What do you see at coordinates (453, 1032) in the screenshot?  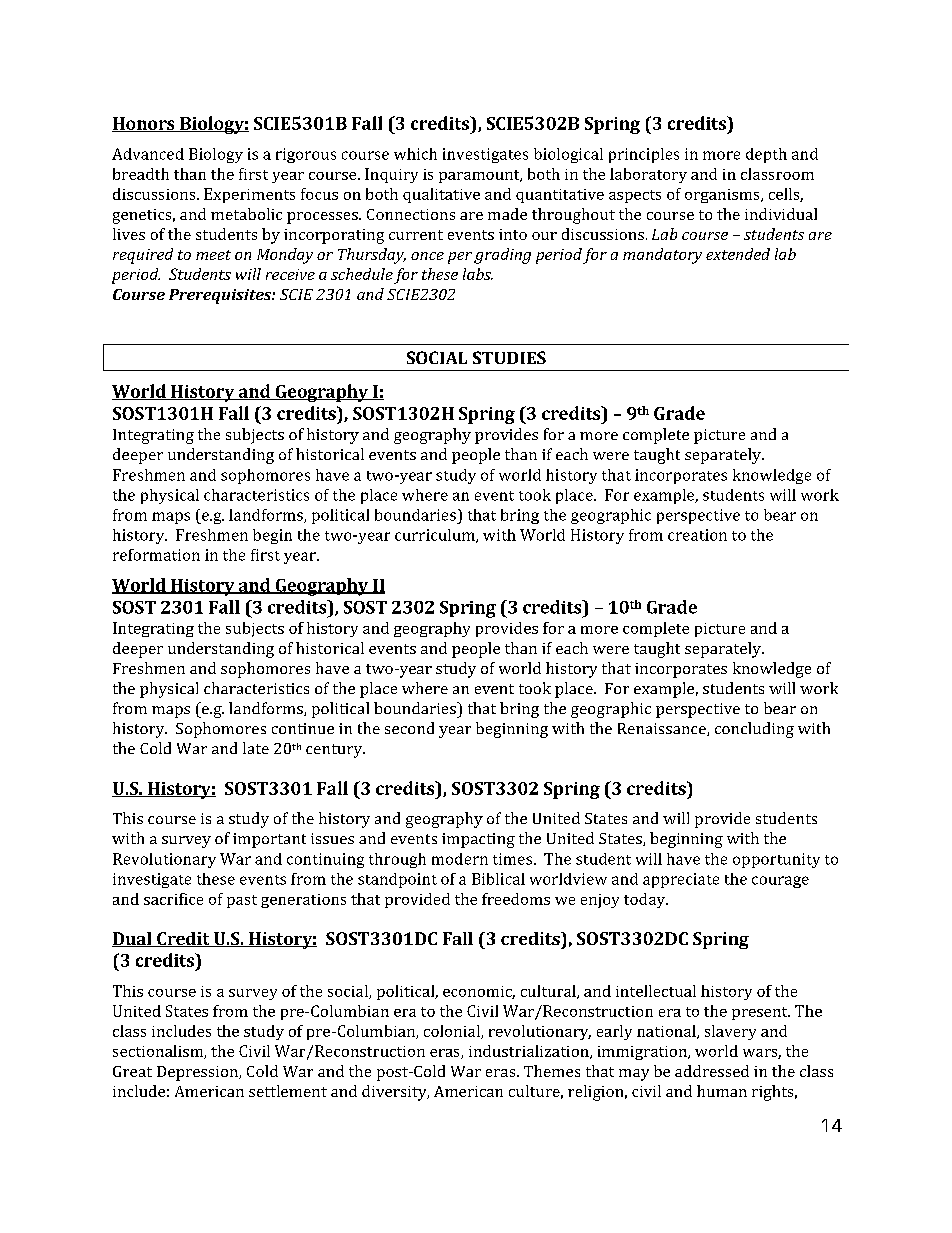 I see `colonial` at bounding box center [453, 1032].
